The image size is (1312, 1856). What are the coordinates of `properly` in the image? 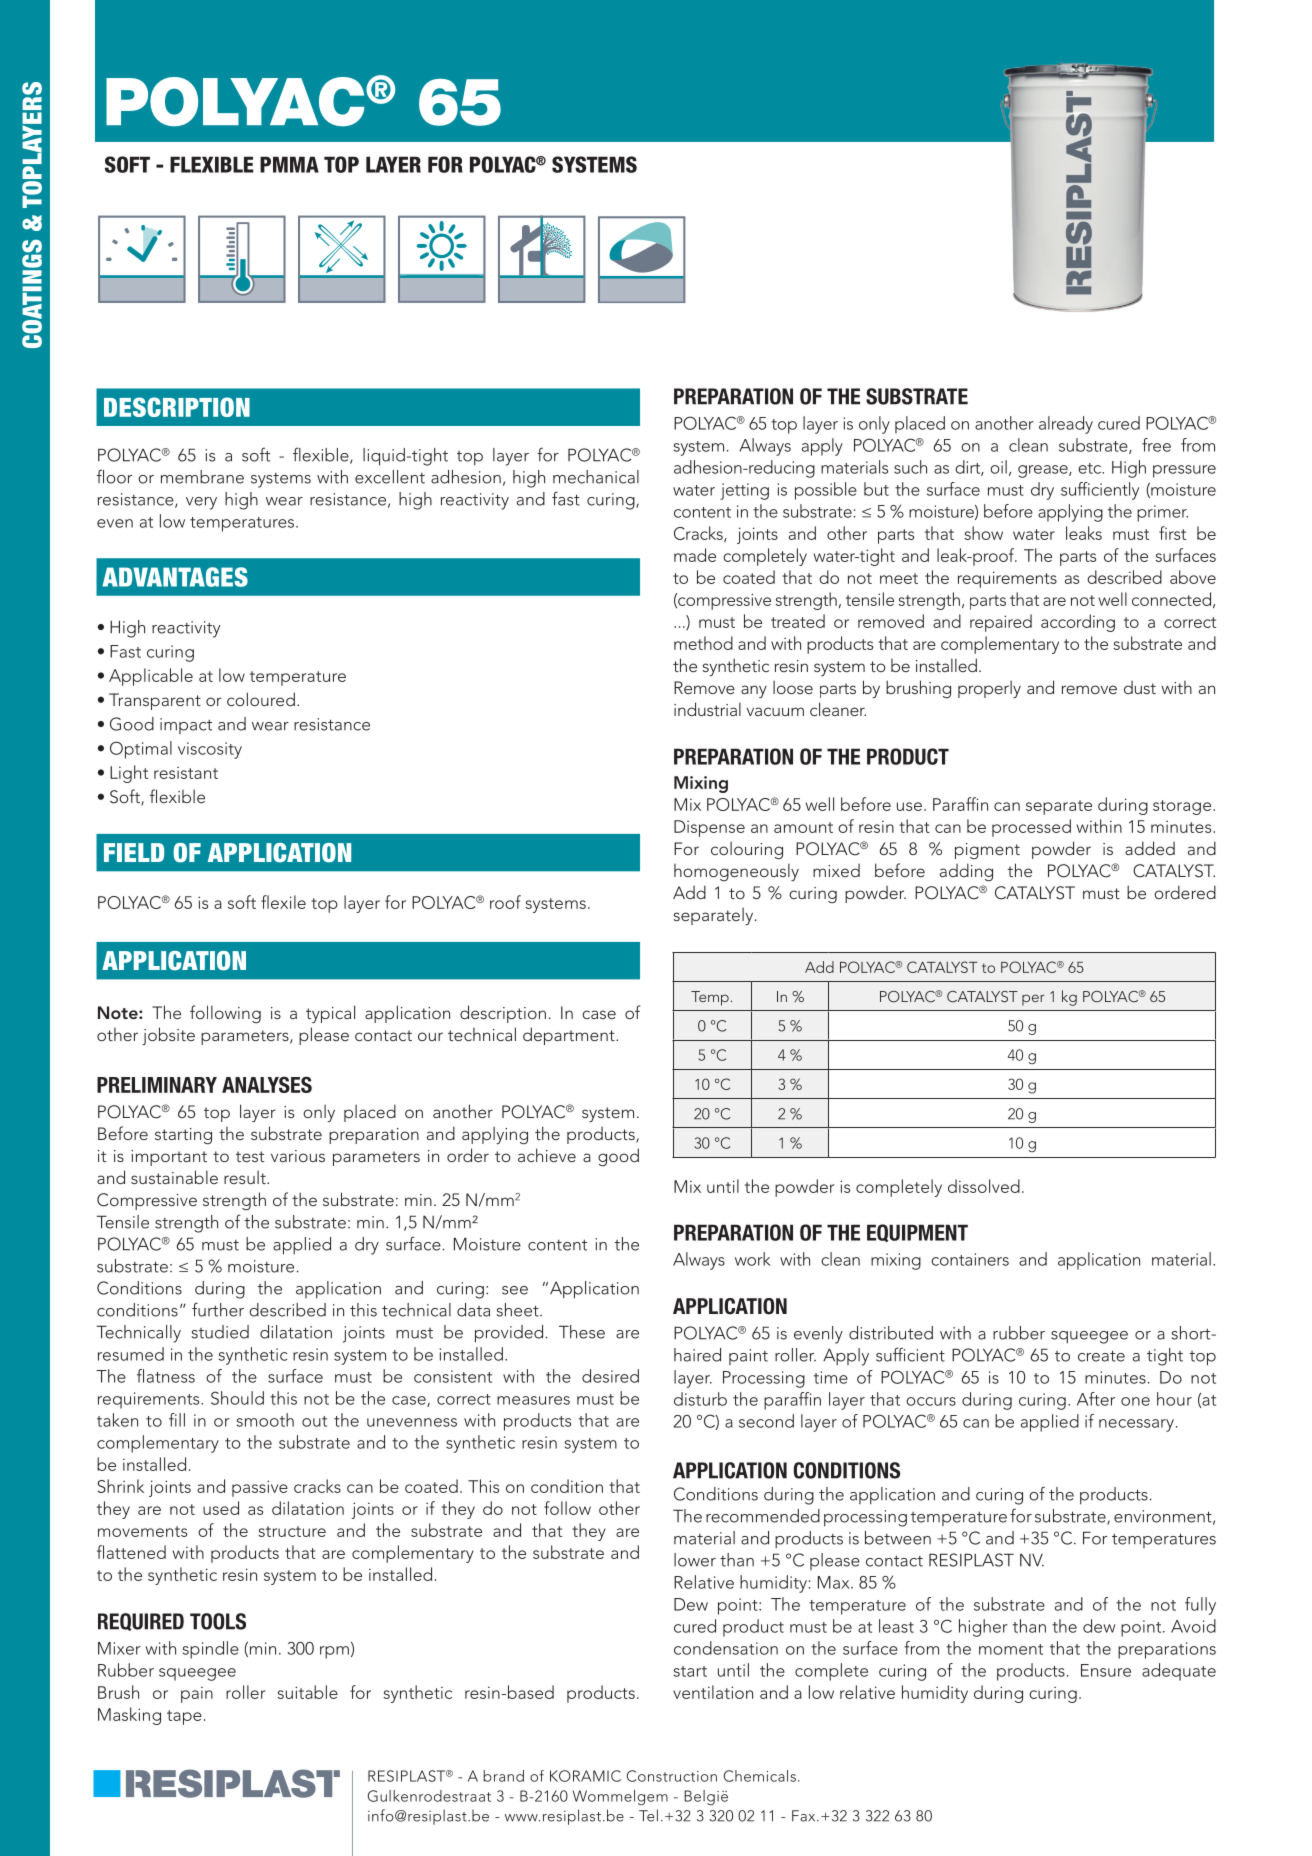 It's located at (989, 689).
